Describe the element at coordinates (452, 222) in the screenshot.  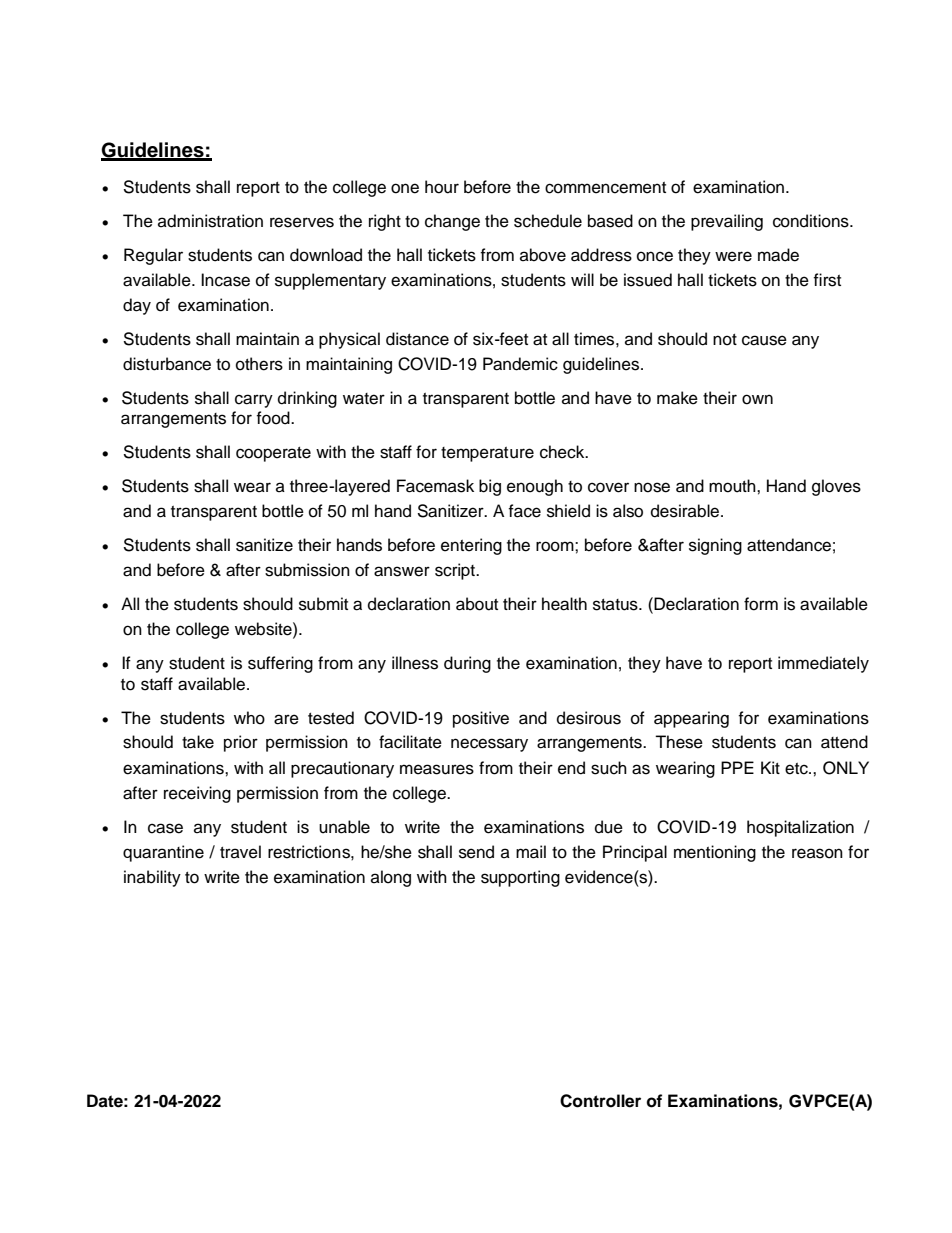
I see `change` at that location.
